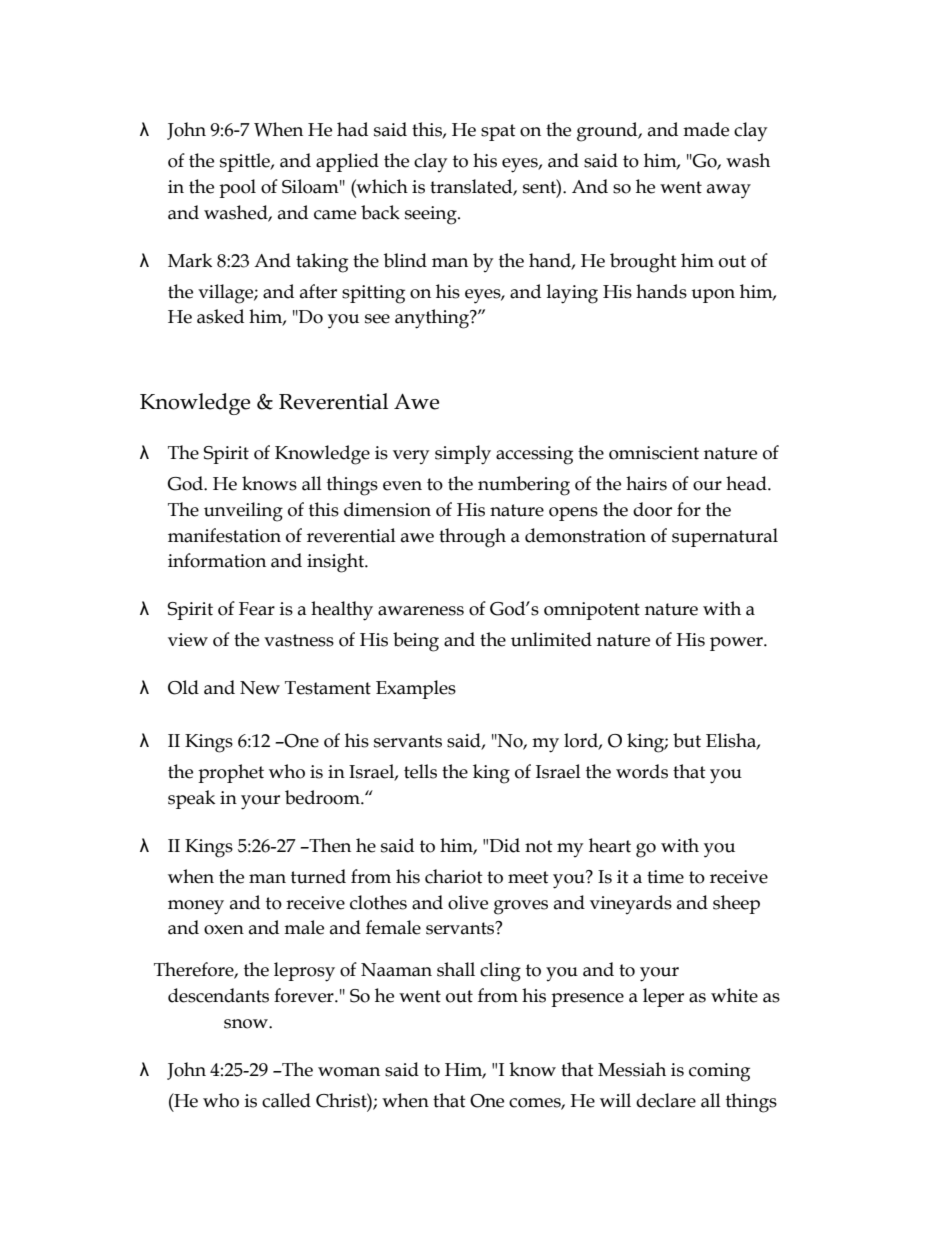 The height and width of the document is (1233, 952). Describe the element at coordinates (349, 1072) in the document. I see `woman` at that location.
